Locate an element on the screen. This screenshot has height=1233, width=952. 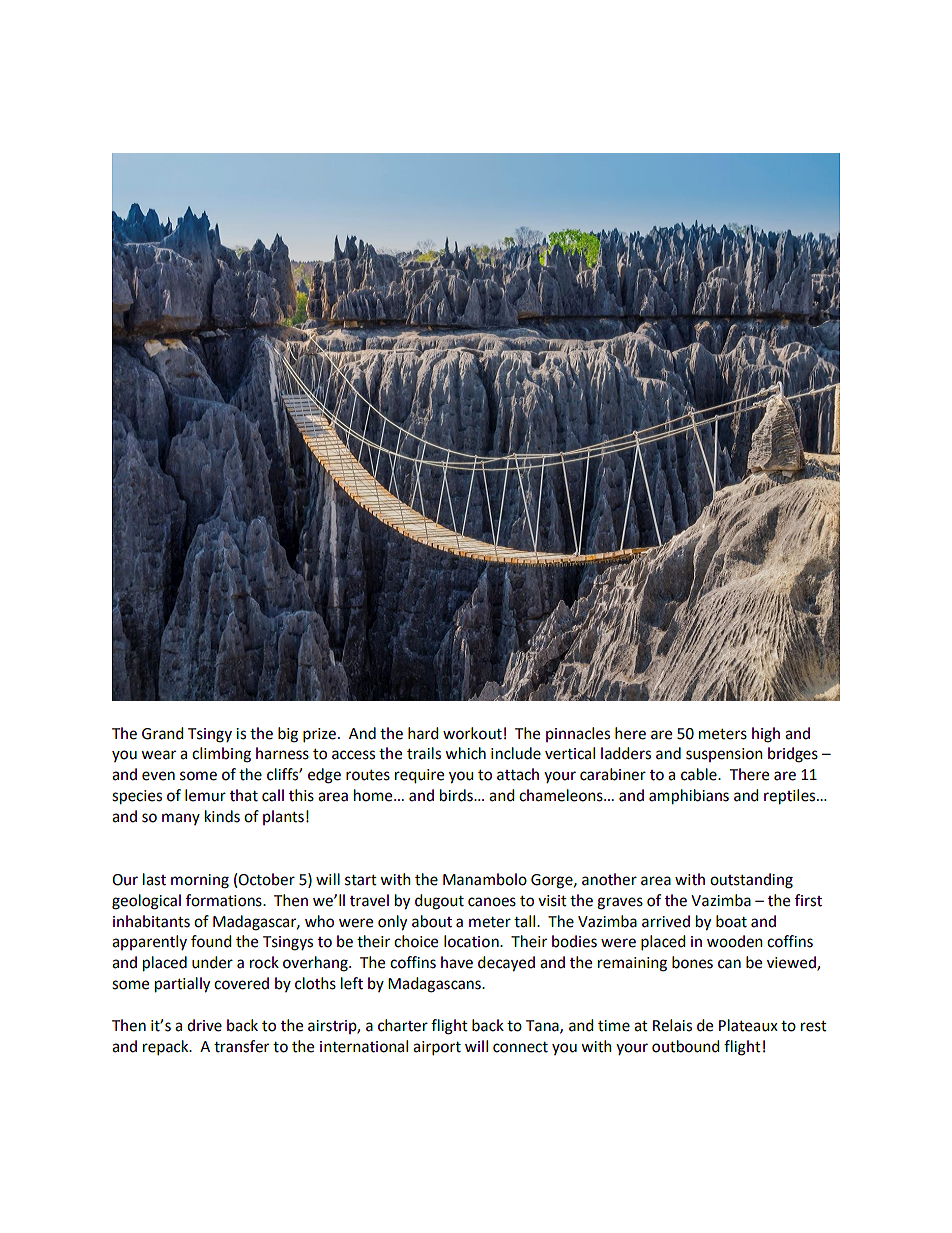
workout is located at coordinates (472, 733).
